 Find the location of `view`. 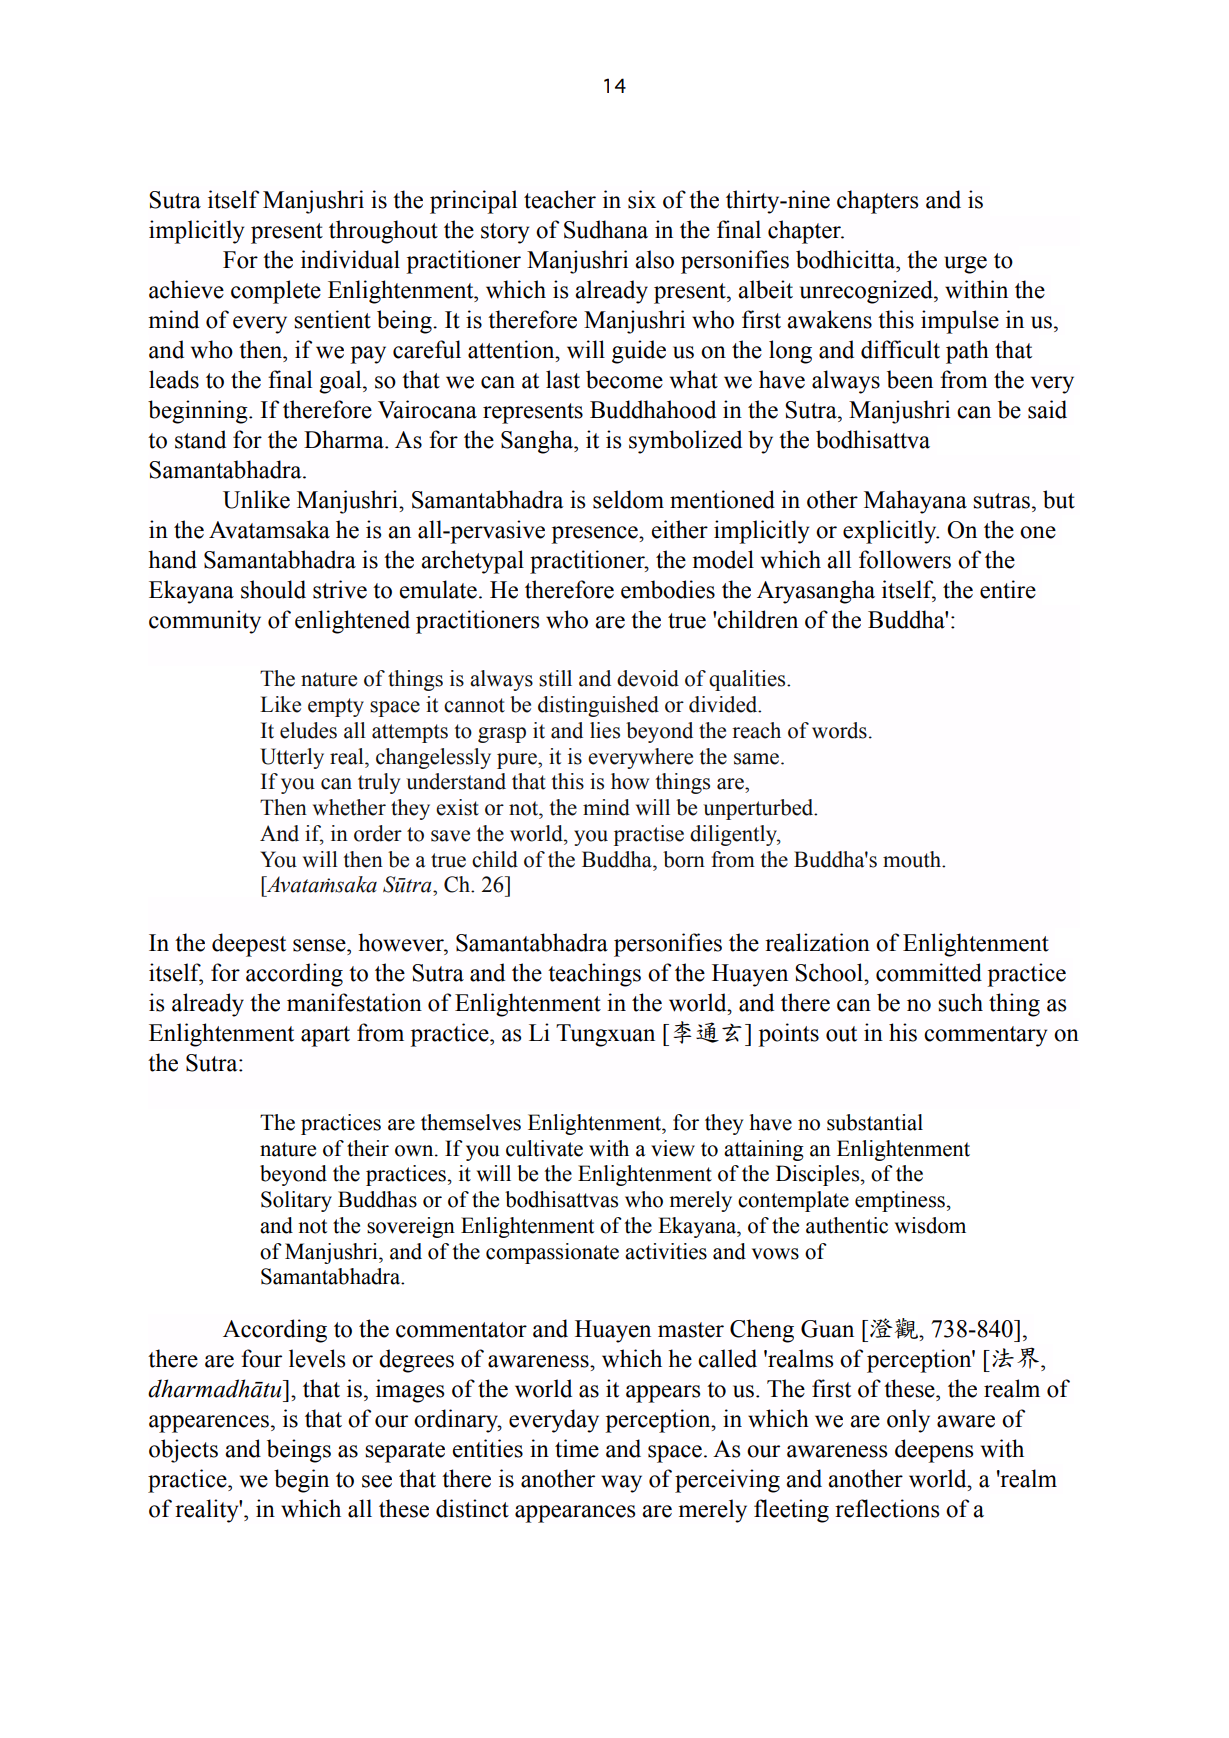

view is located at coordinates (673, 1148).
